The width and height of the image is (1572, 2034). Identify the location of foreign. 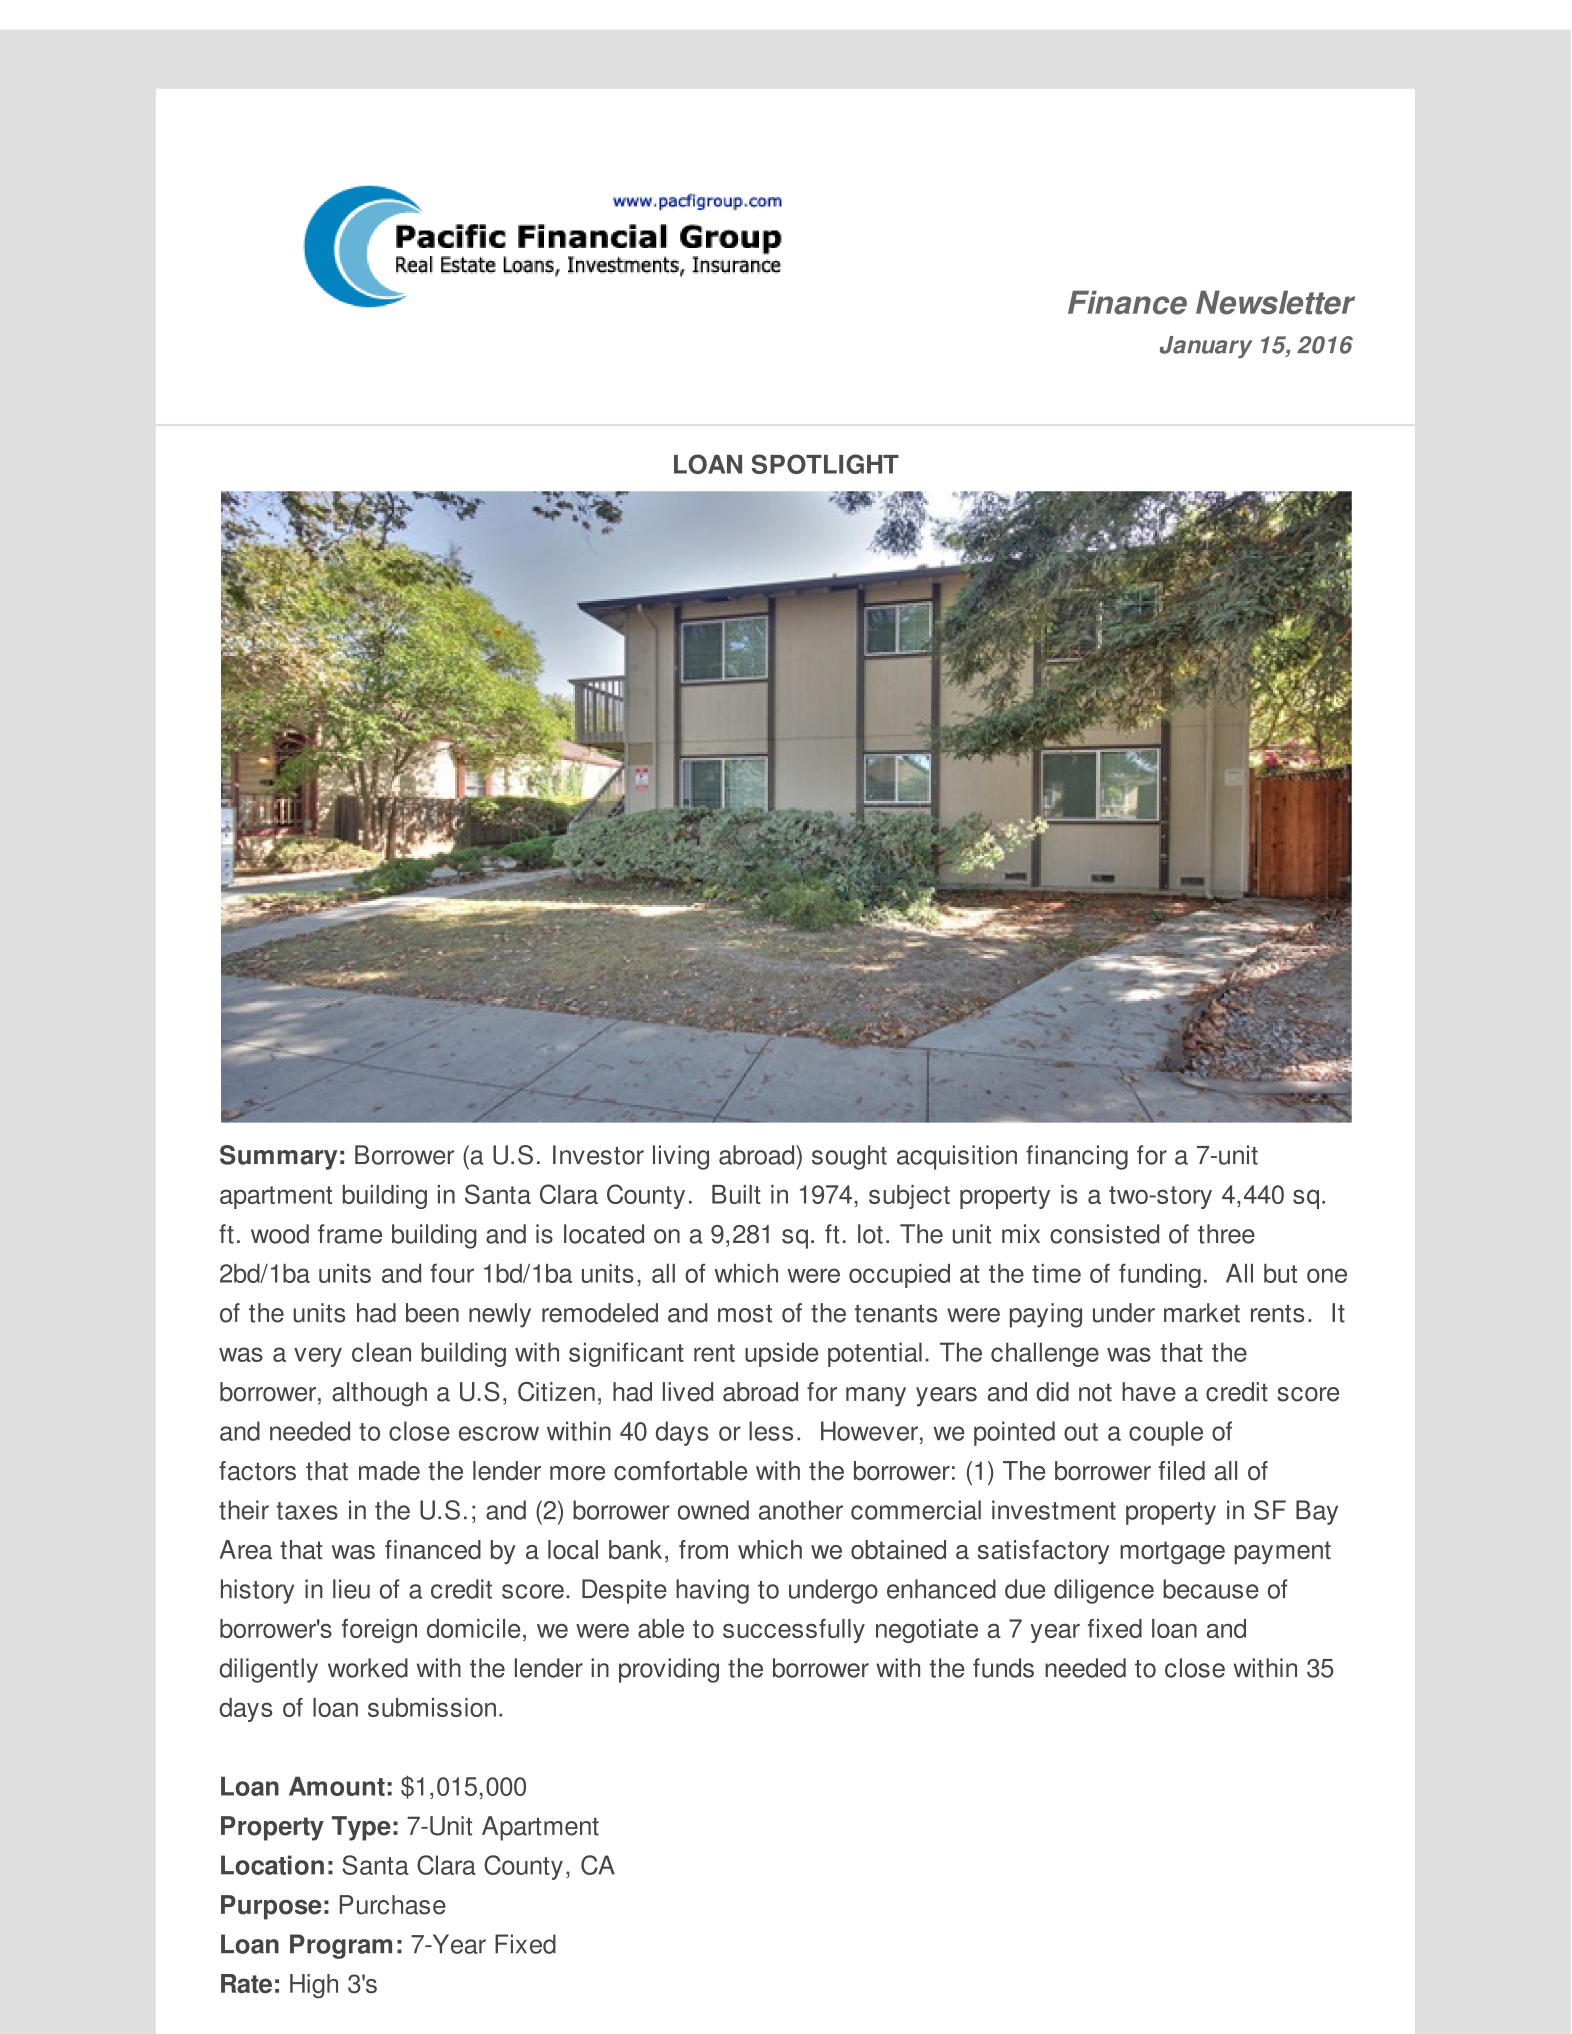
(379, 1631).
